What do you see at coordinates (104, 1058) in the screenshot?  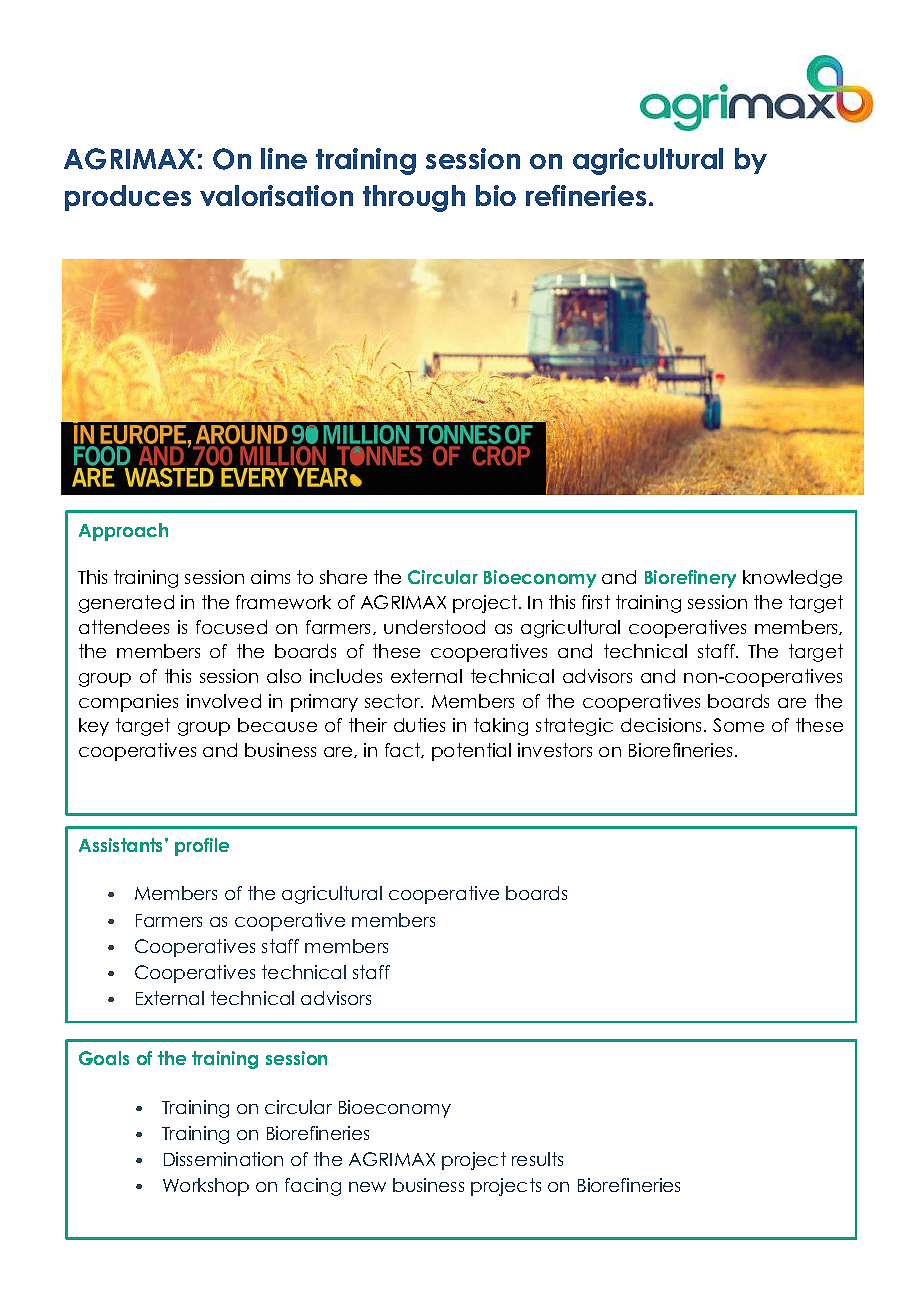 I see `Goals` at bounding box center [104, 1058].
